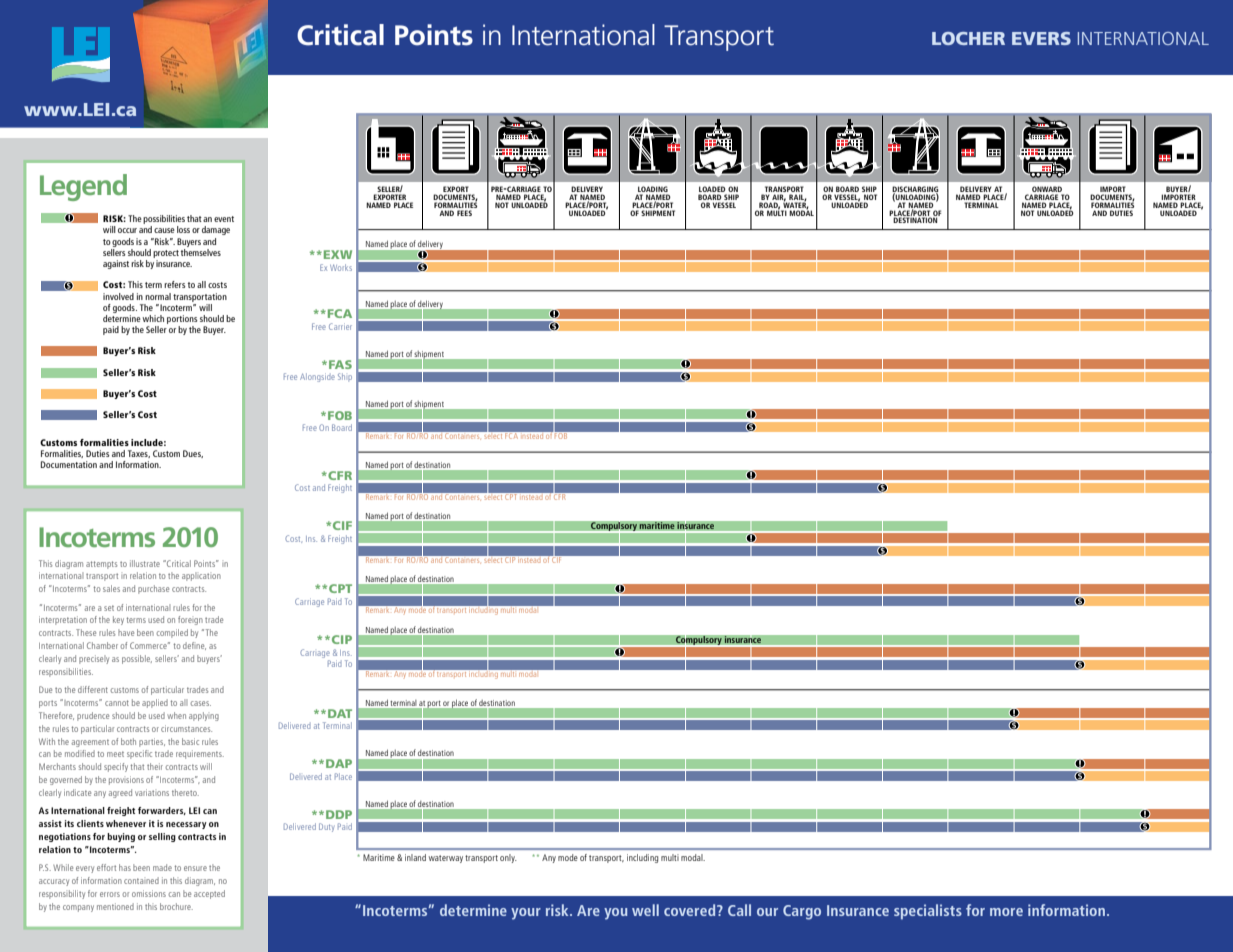 The height and width of the screenshot is (952, 1233). What do you see at coordinates (526, 914) in the screenshot?
I see `your` at bounding box center [526, 914].
